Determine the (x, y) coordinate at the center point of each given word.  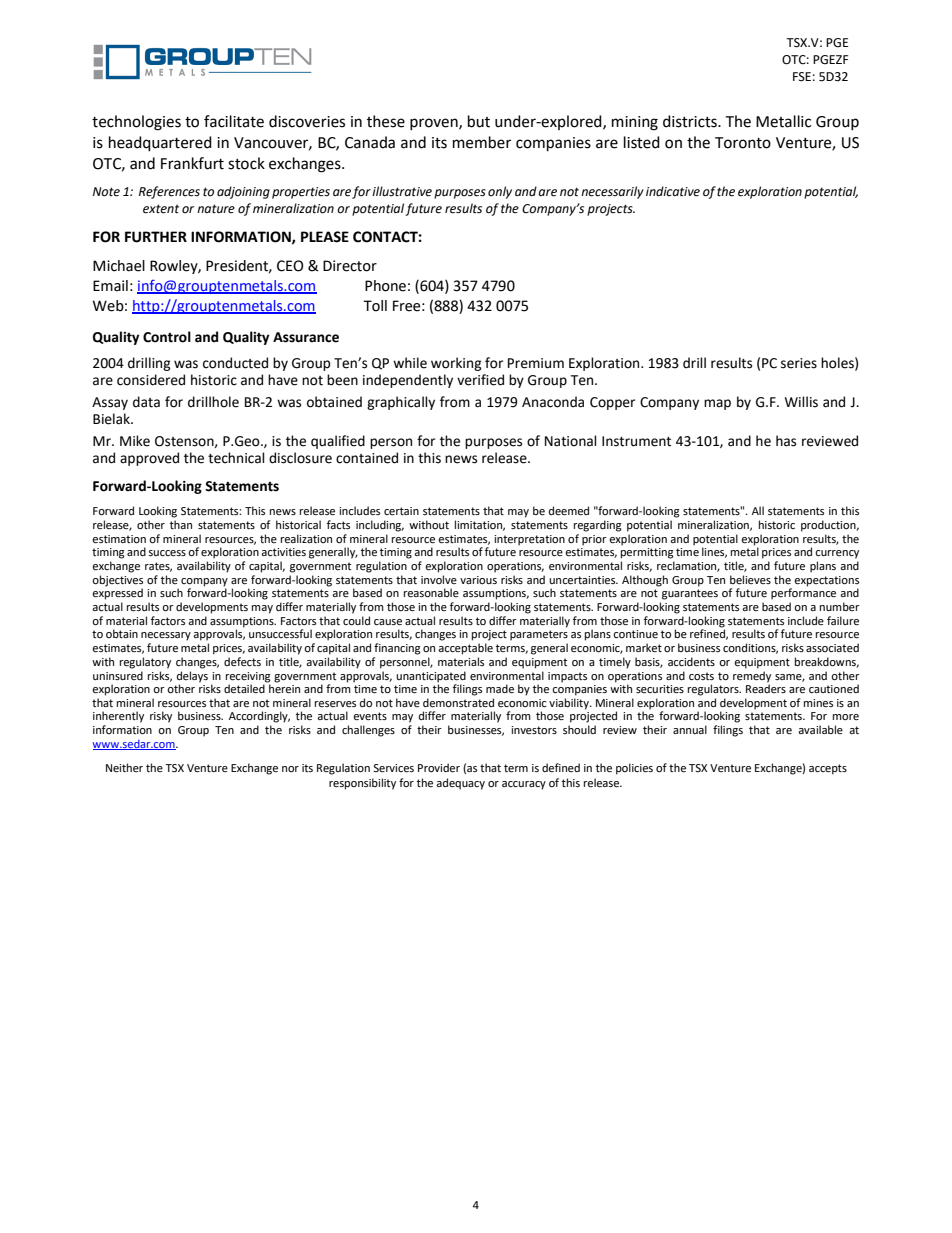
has (786, 441)
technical (236, 458)
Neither (124, 768)
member (482, 142)
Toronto (743, 143)
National (571, 441)
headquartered (160, 144)
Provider (439, 768)
